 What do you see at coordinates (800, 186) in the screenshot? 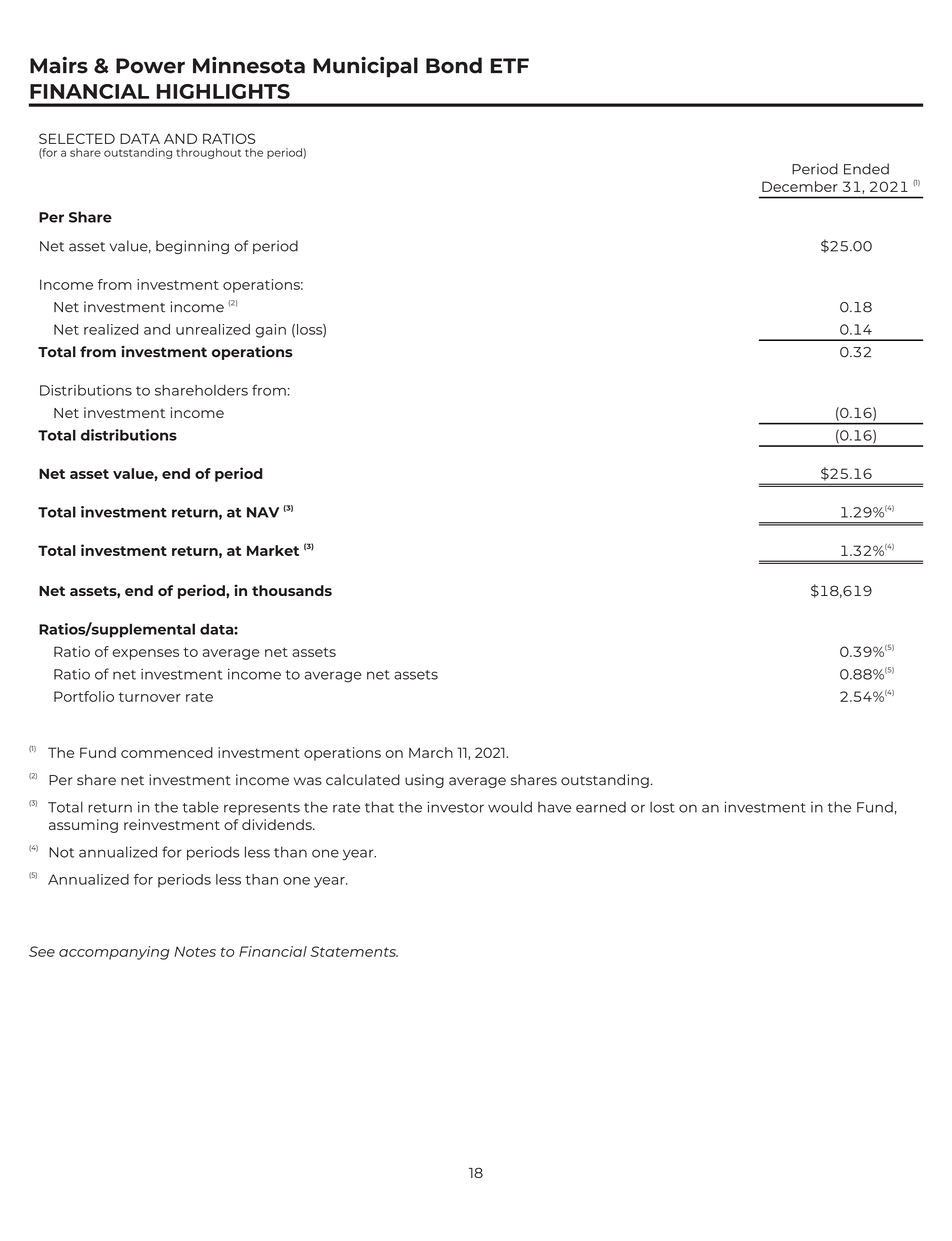
I see `December` at bounding box center [800, 186].
